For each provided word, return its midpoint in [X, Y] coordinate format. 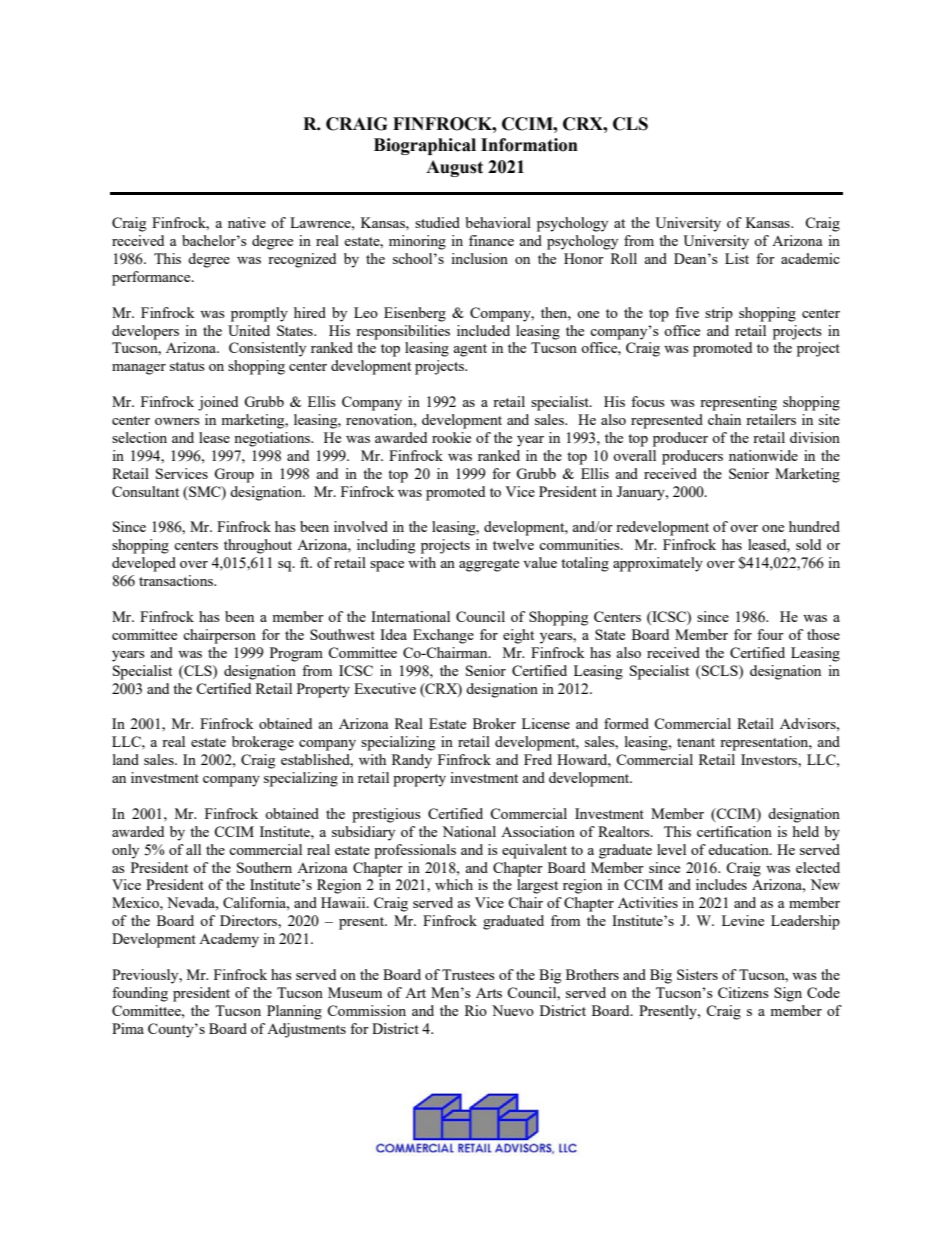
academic [810, 258]
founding [140, 994]
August [454, 168]
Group [234, 475]
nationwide [763, 455]
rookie [451, 437]
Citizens [743, 992]
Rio [476, 1010]
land [126, 759]
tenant [696, 742]
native [247, 222]
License [546, 723]
